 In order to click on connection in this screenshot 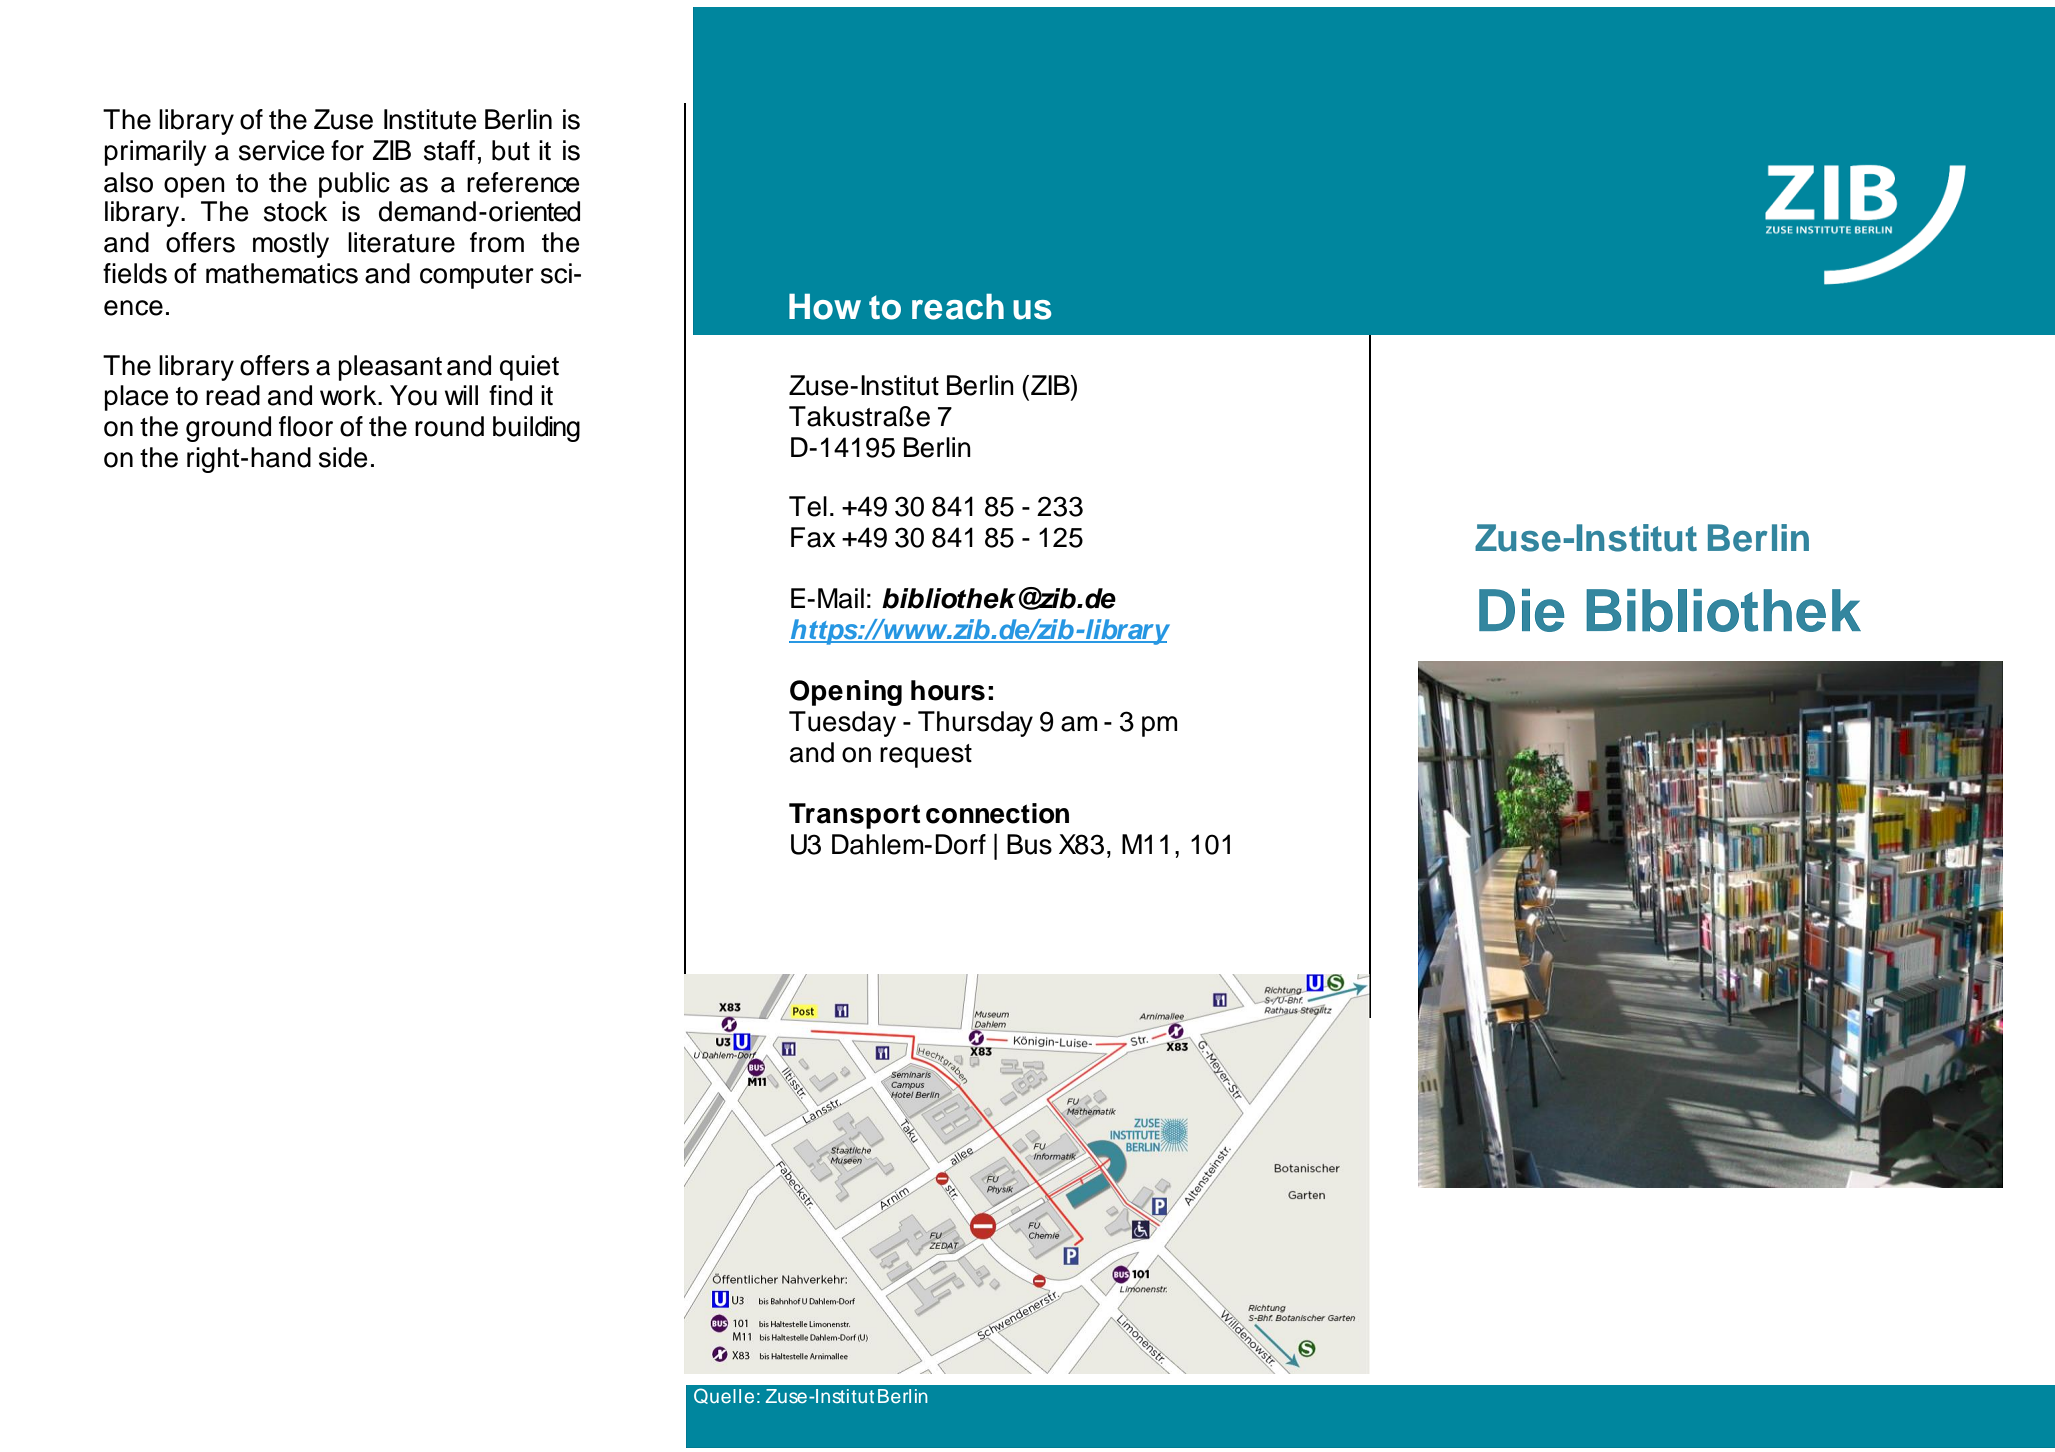, I will do `click(997, 813)`.
